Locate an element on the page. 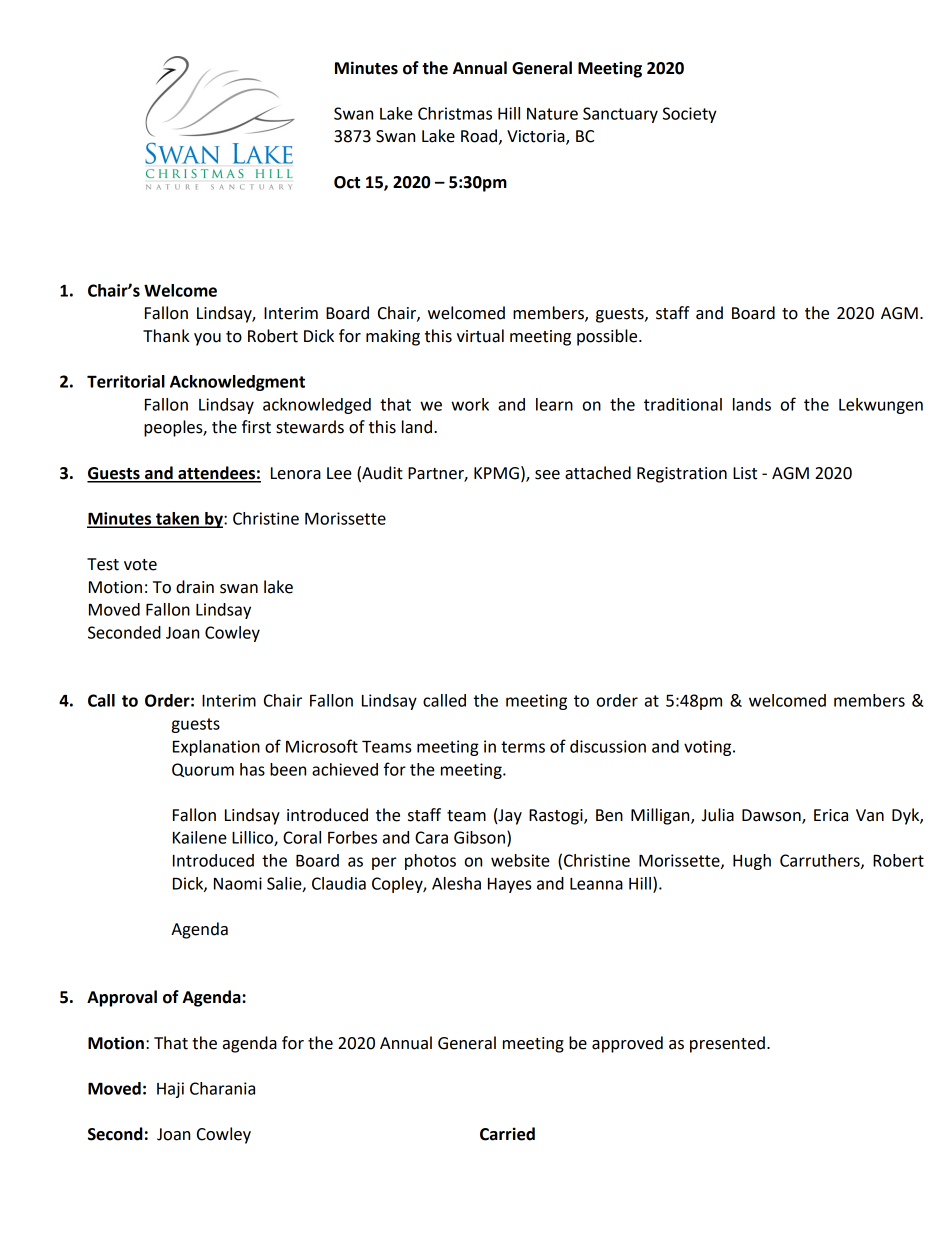  Road is located at coordinates (479, 136).
